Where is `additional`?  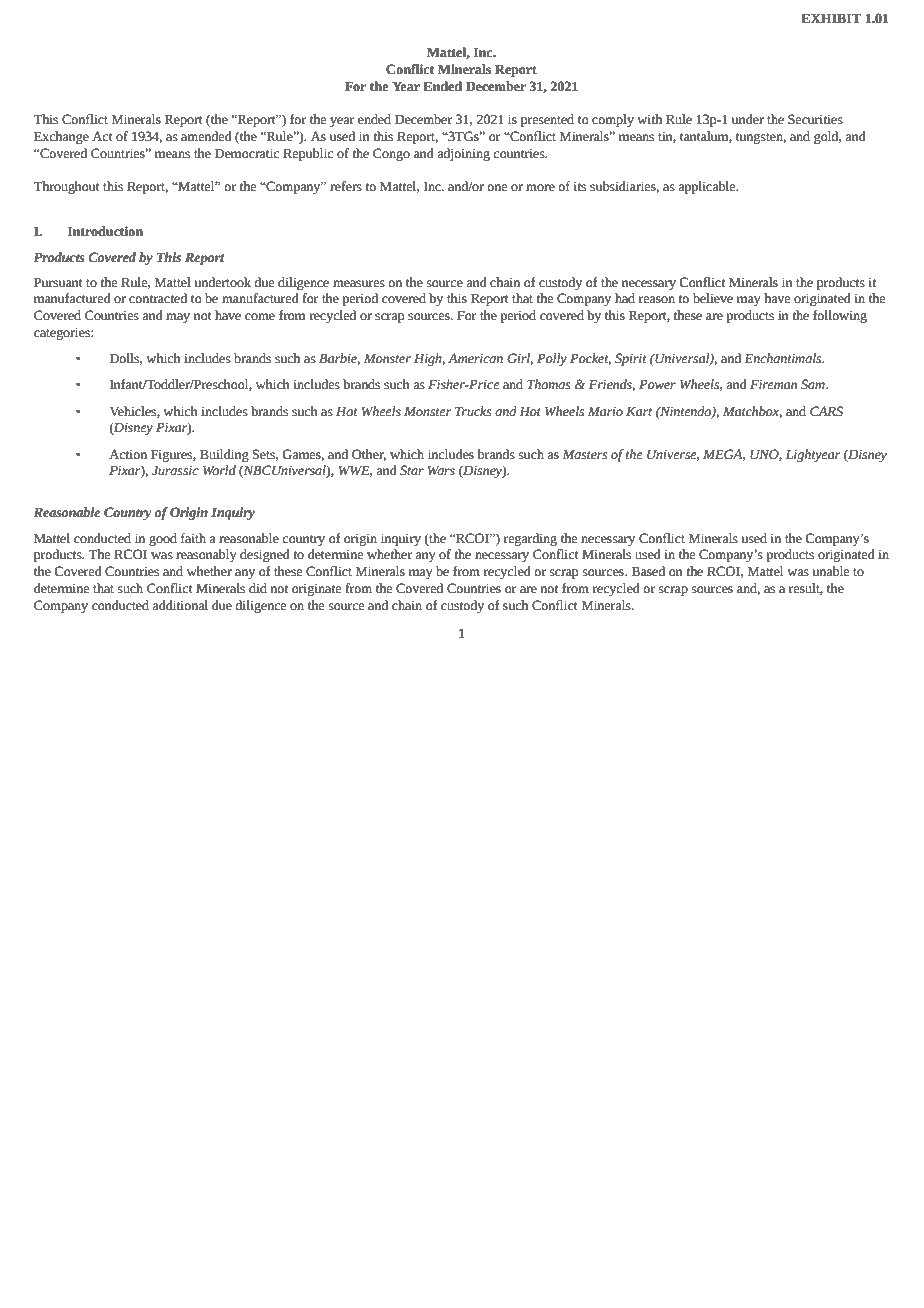 additional is located at coordinates (180, 605).
